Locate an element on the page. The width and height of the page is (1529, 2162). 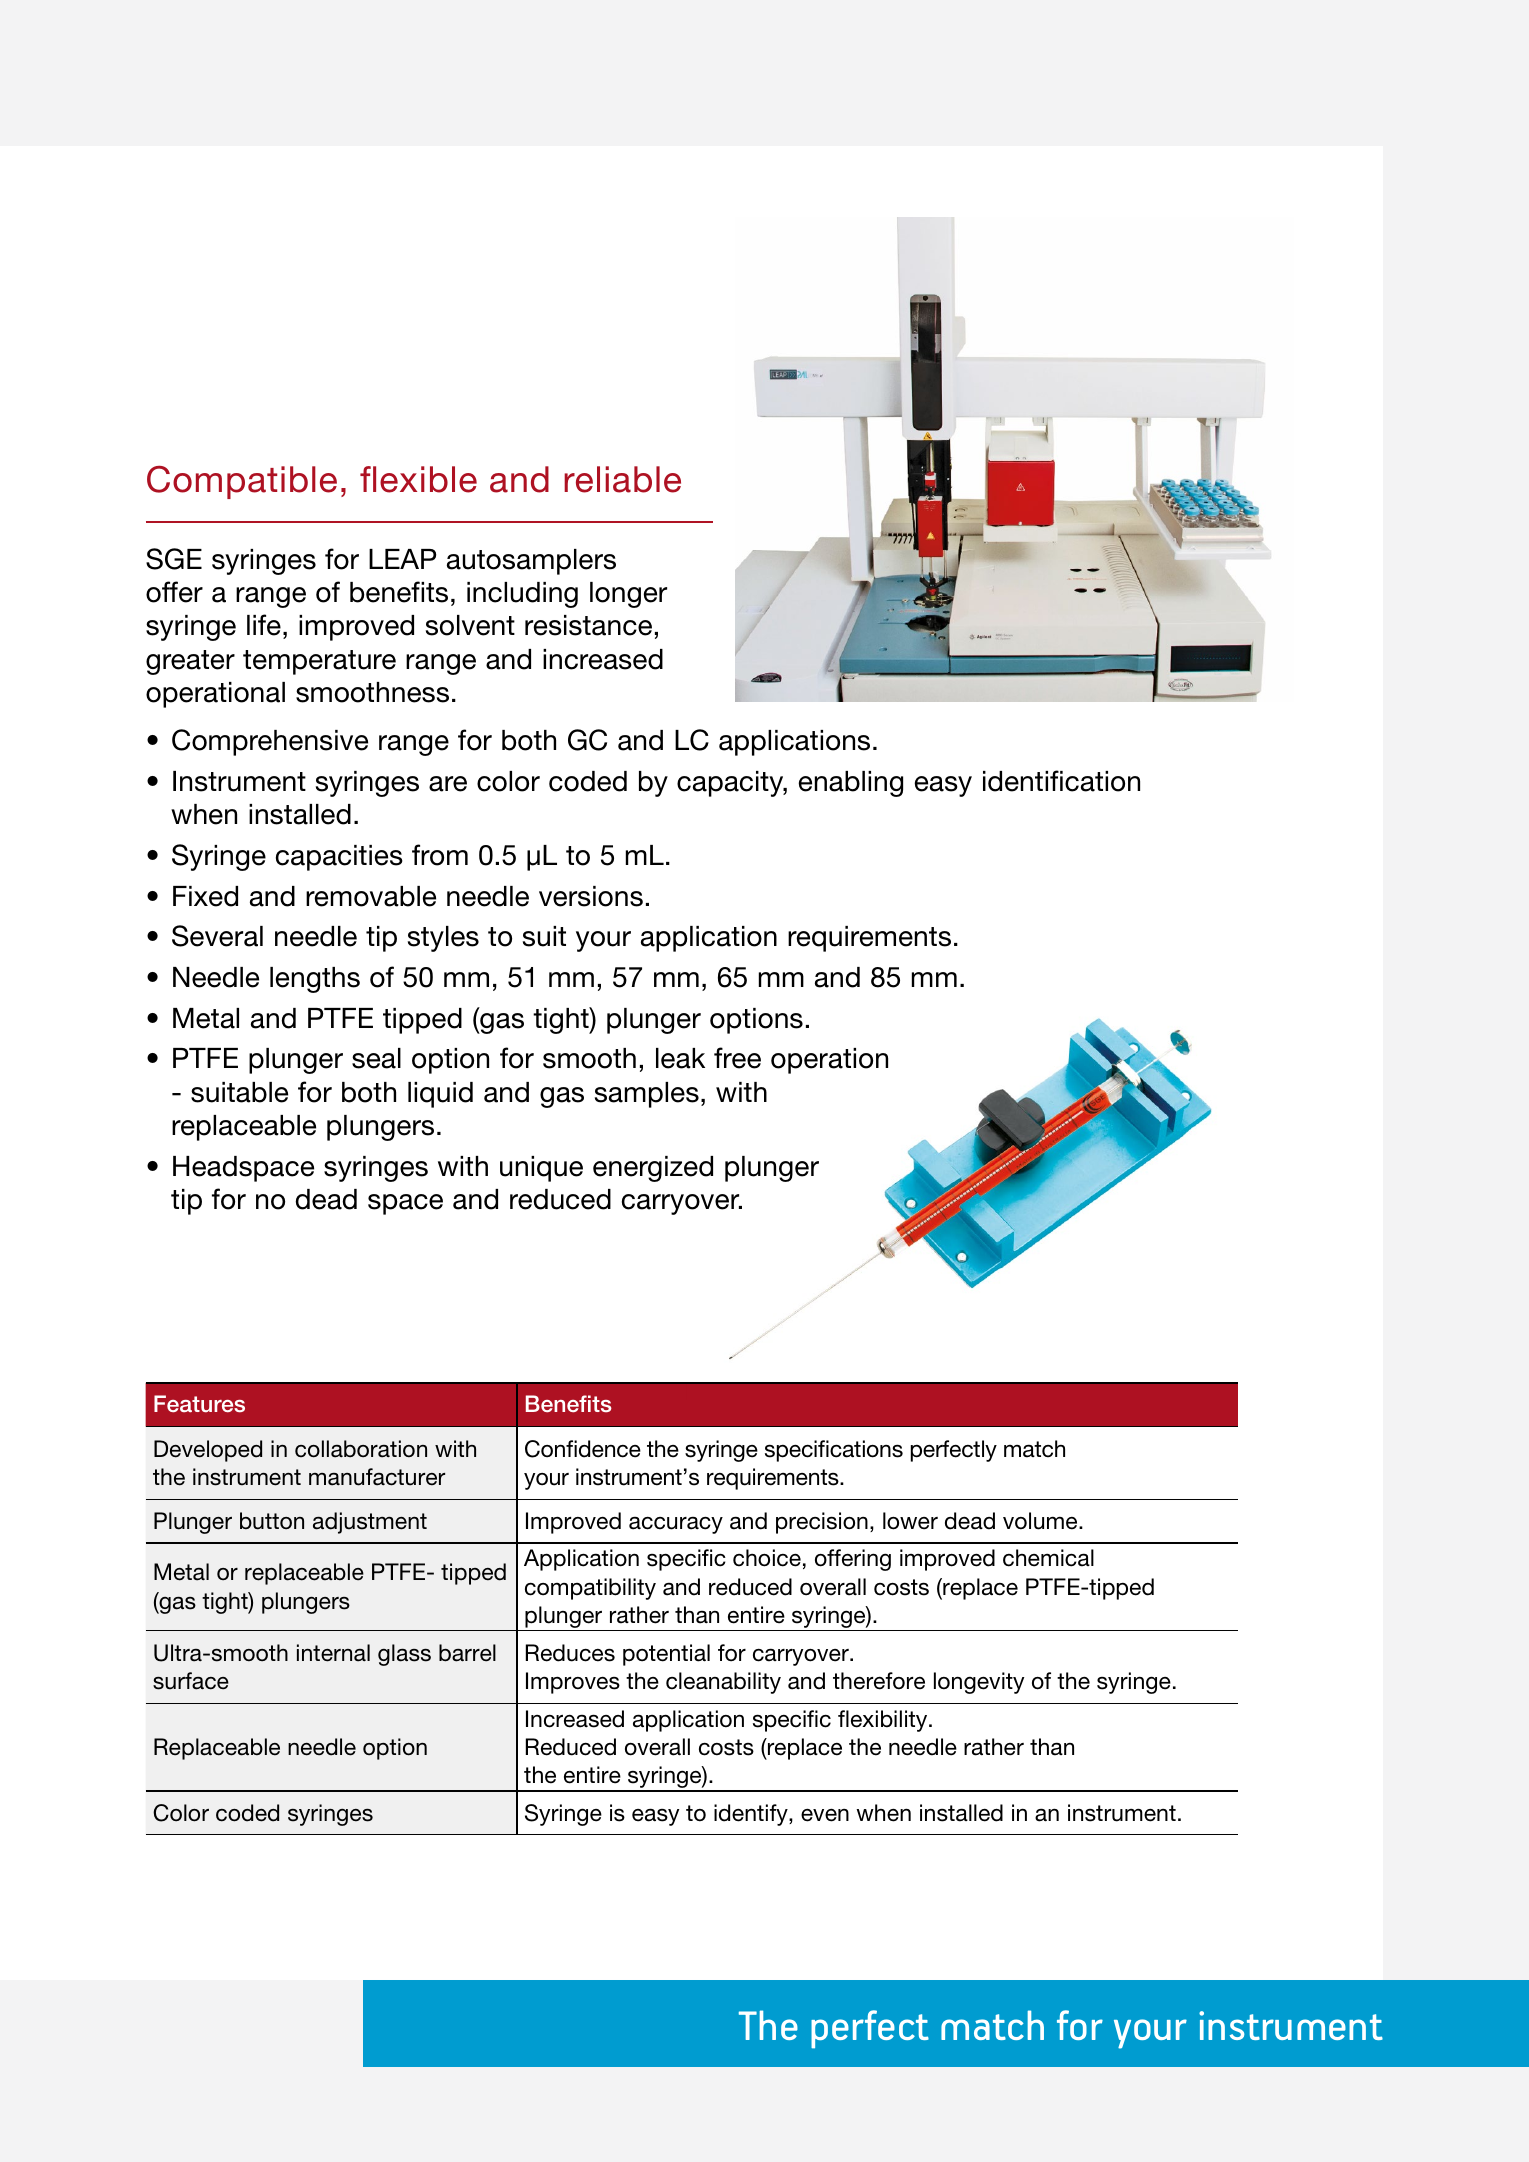
Compatible is located at coordinates (242, 482).
